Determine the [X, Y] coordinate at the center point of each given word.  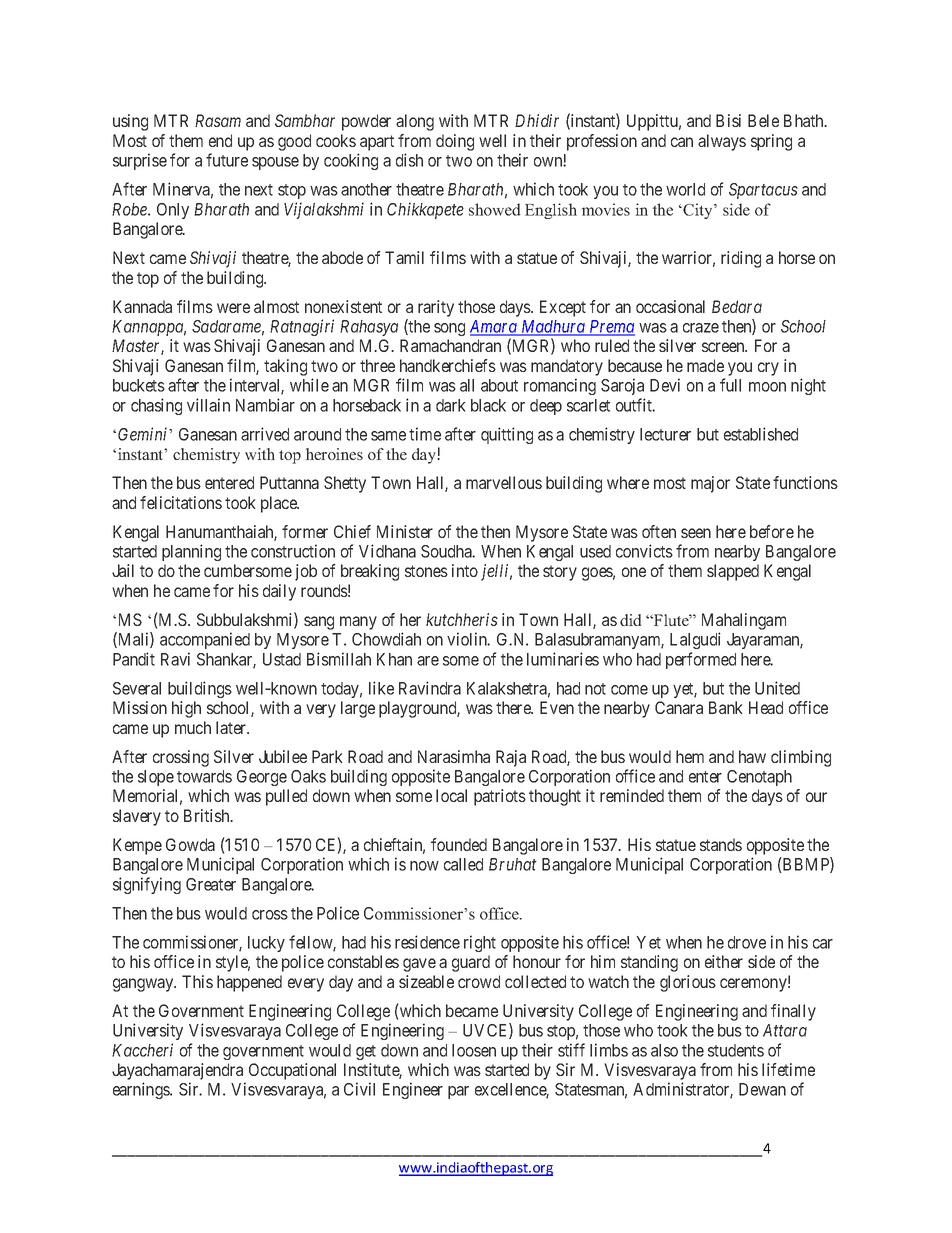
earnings [142, 1090]
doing [455, 142]
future [227, 160]
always [722, 142]
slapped [733, 572]
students [736, 1050]
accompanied [205, 640]
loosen [474, 1050]
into [465, 570]
